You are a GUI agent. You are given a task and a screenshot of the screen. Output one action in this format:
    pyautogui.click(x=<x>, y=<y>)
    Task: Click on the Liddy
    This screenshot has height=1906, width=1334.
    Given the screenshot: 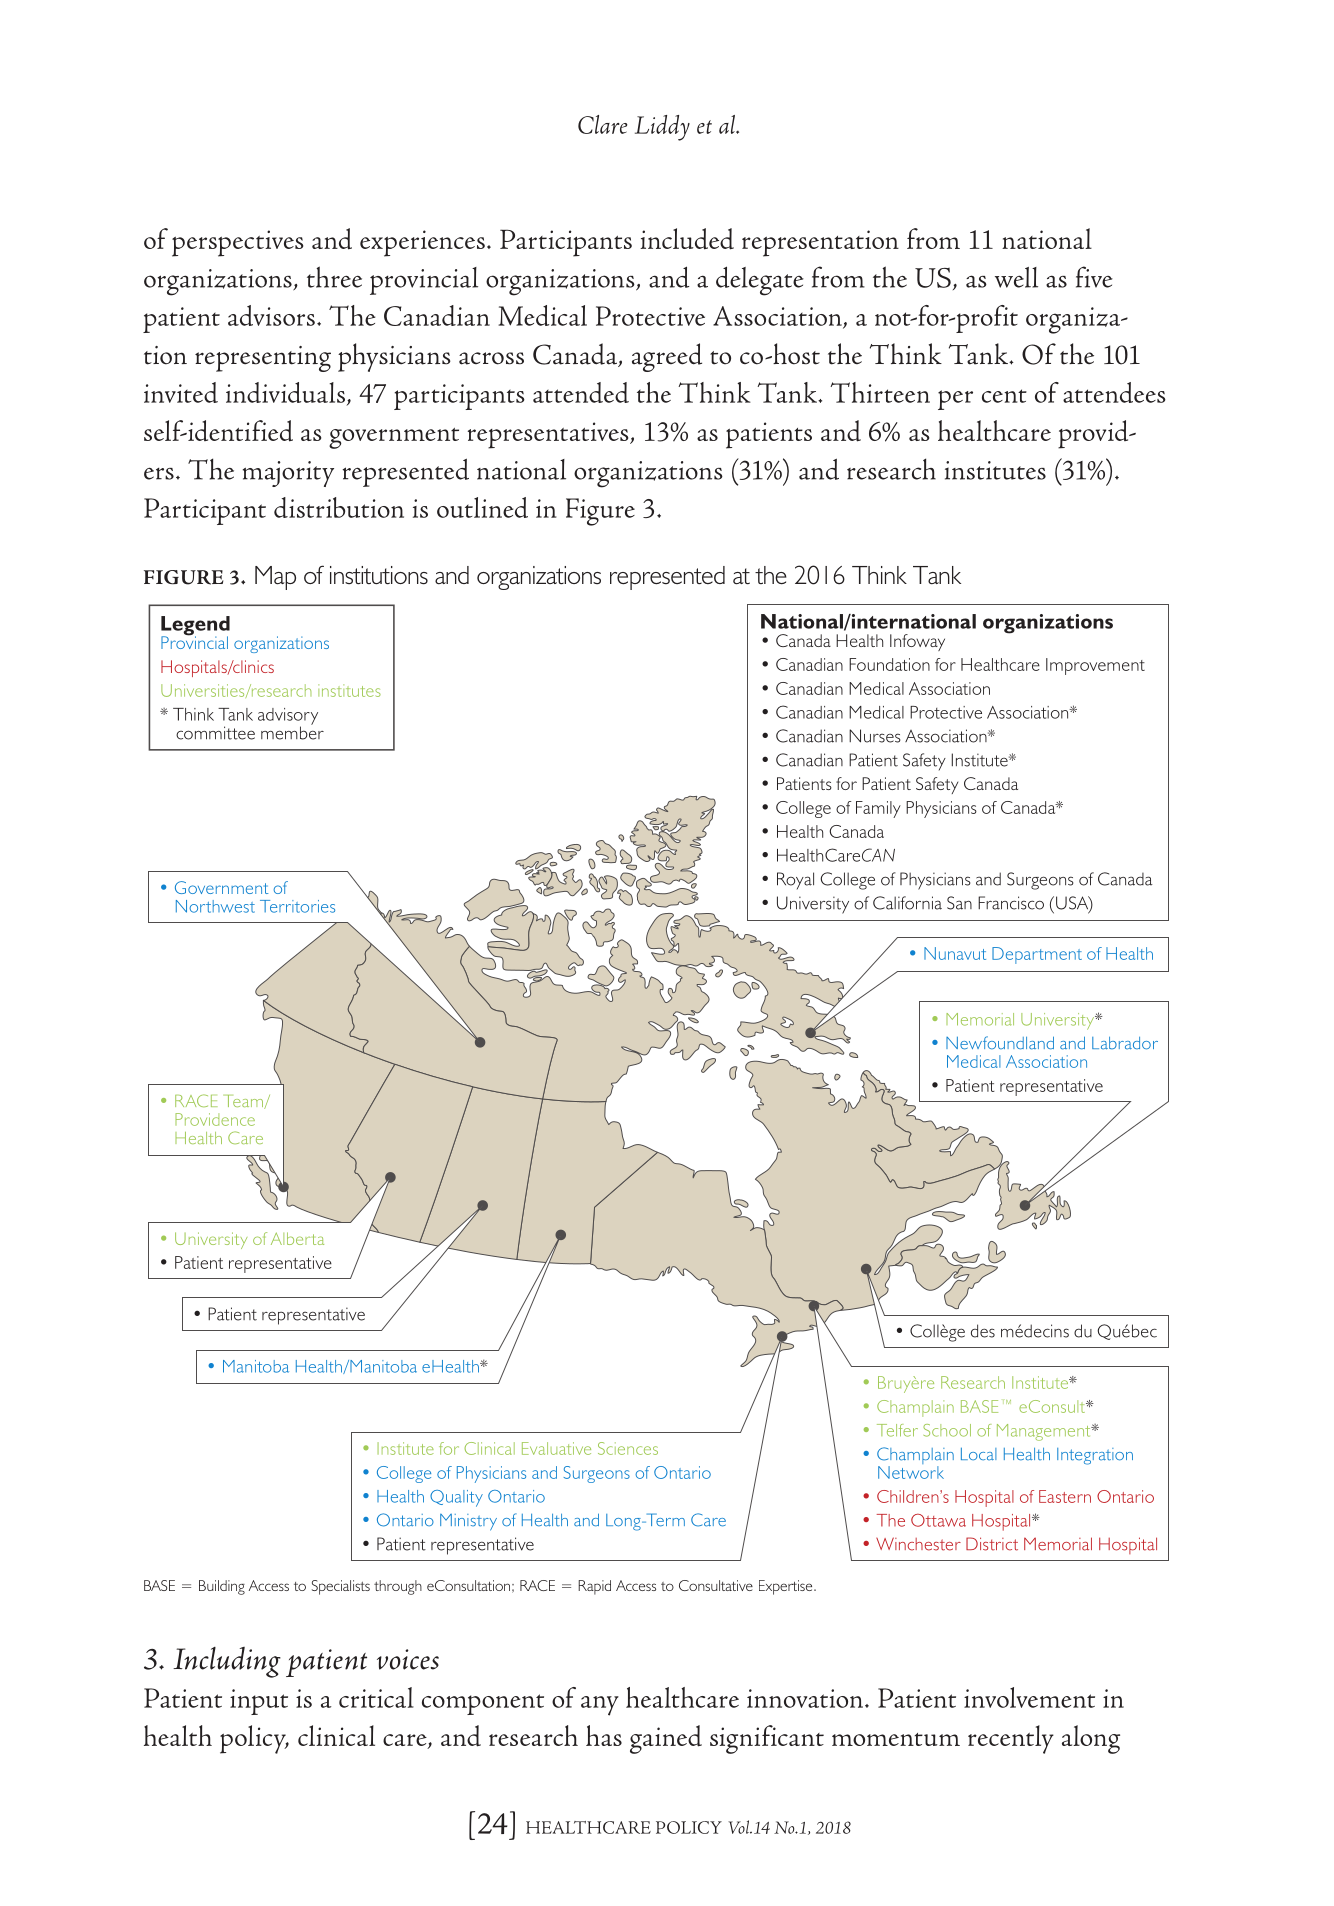 What is the action you would take?
    pyautogui.click(x=662, y=128)
